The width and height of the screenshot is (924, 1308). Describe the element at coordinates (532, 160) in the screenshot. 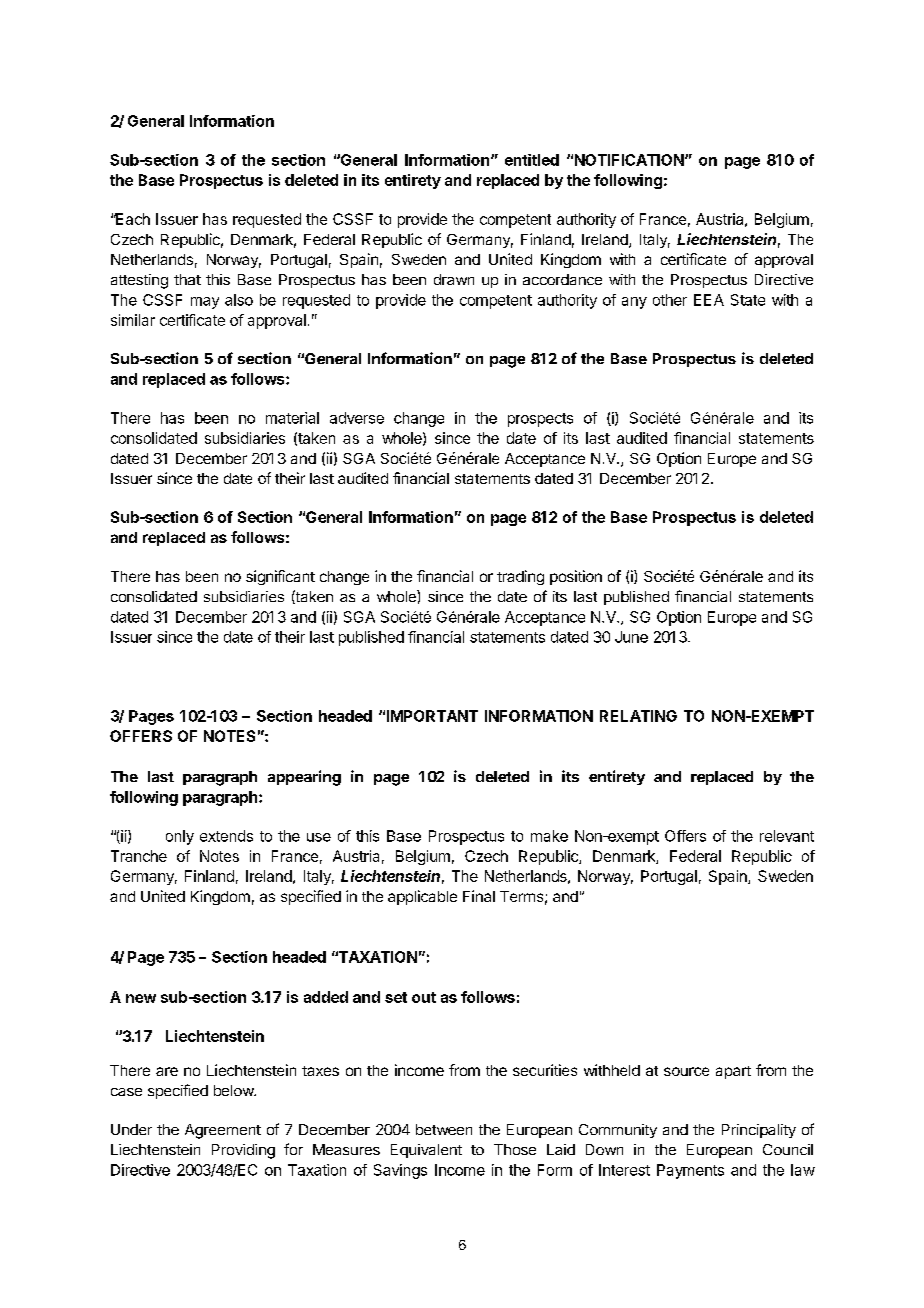

I see `entitled` at that location.
